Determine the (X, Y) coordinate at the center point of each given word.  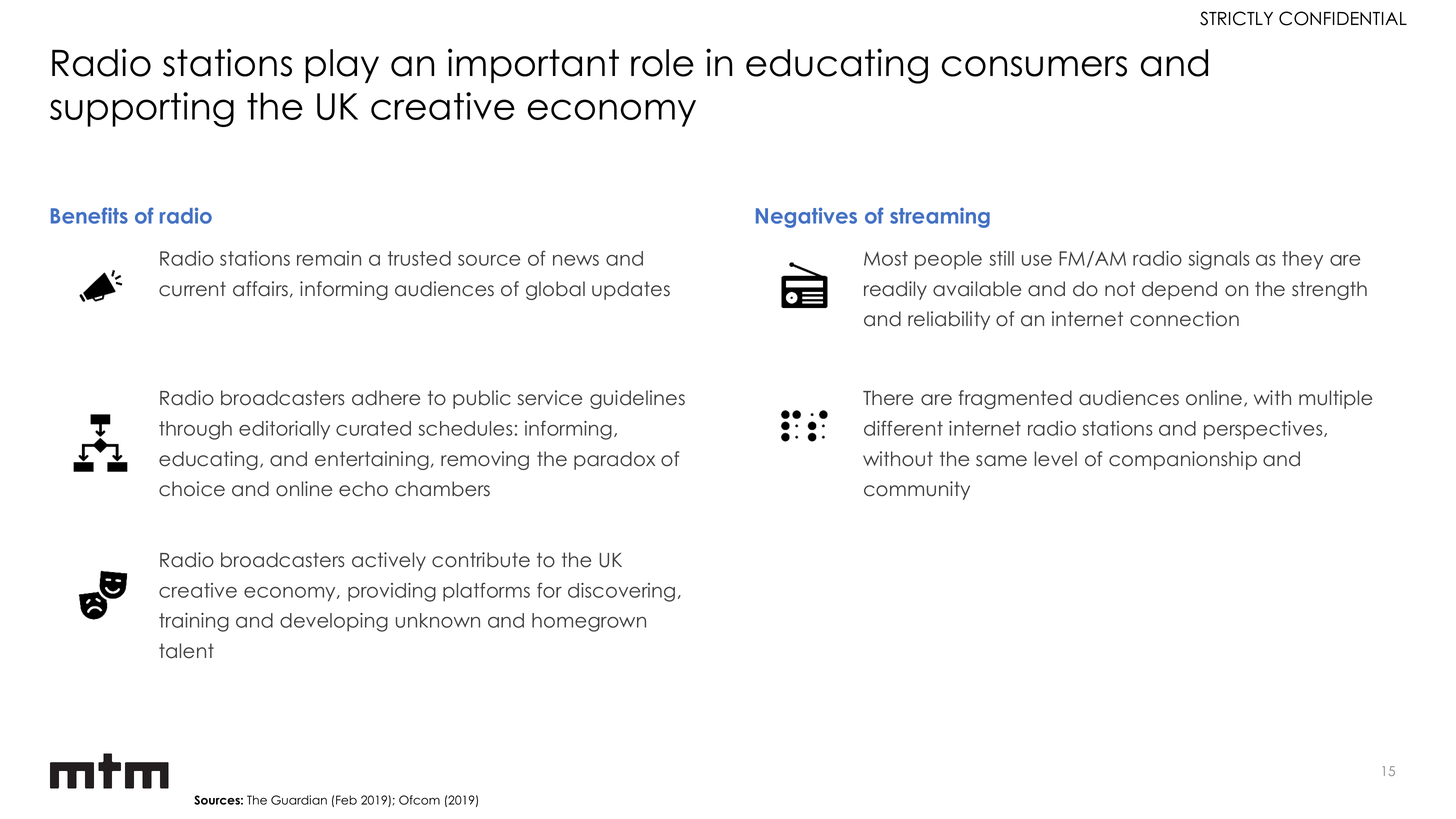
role (662, 63)
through (195, 430)
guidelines (637, 399)
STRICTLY (1236, 18)
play (342, 66)
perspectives (1264, 430)
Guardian (299, 800)
